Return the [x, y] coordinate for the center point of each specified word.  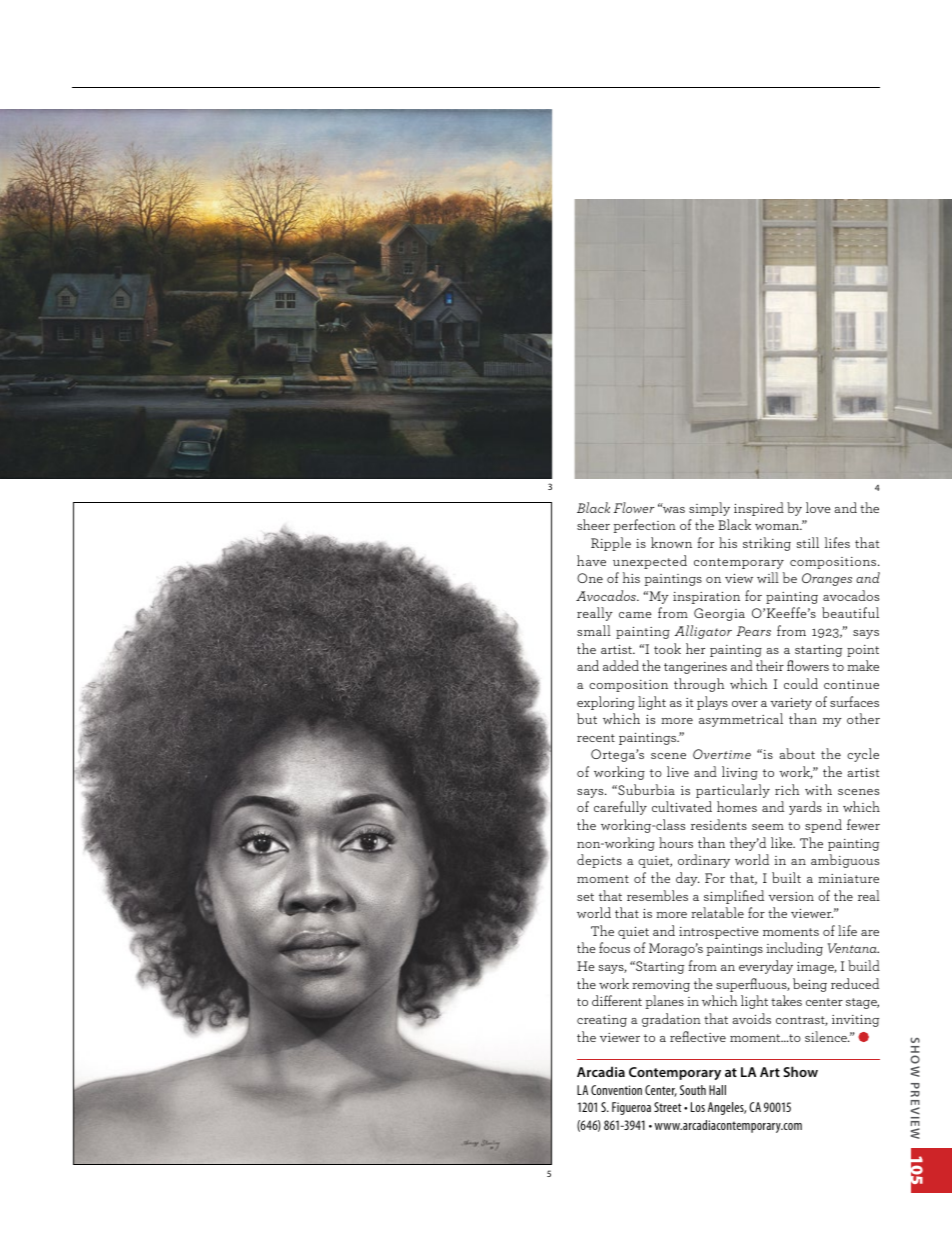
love [818, 507]
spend [823, 826]
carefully [620, 808]
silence [827, 1036]
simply [709, 509]
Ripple [611, 544]
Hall [717, 1090]
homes [737, 806]
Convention [616, 1090]
